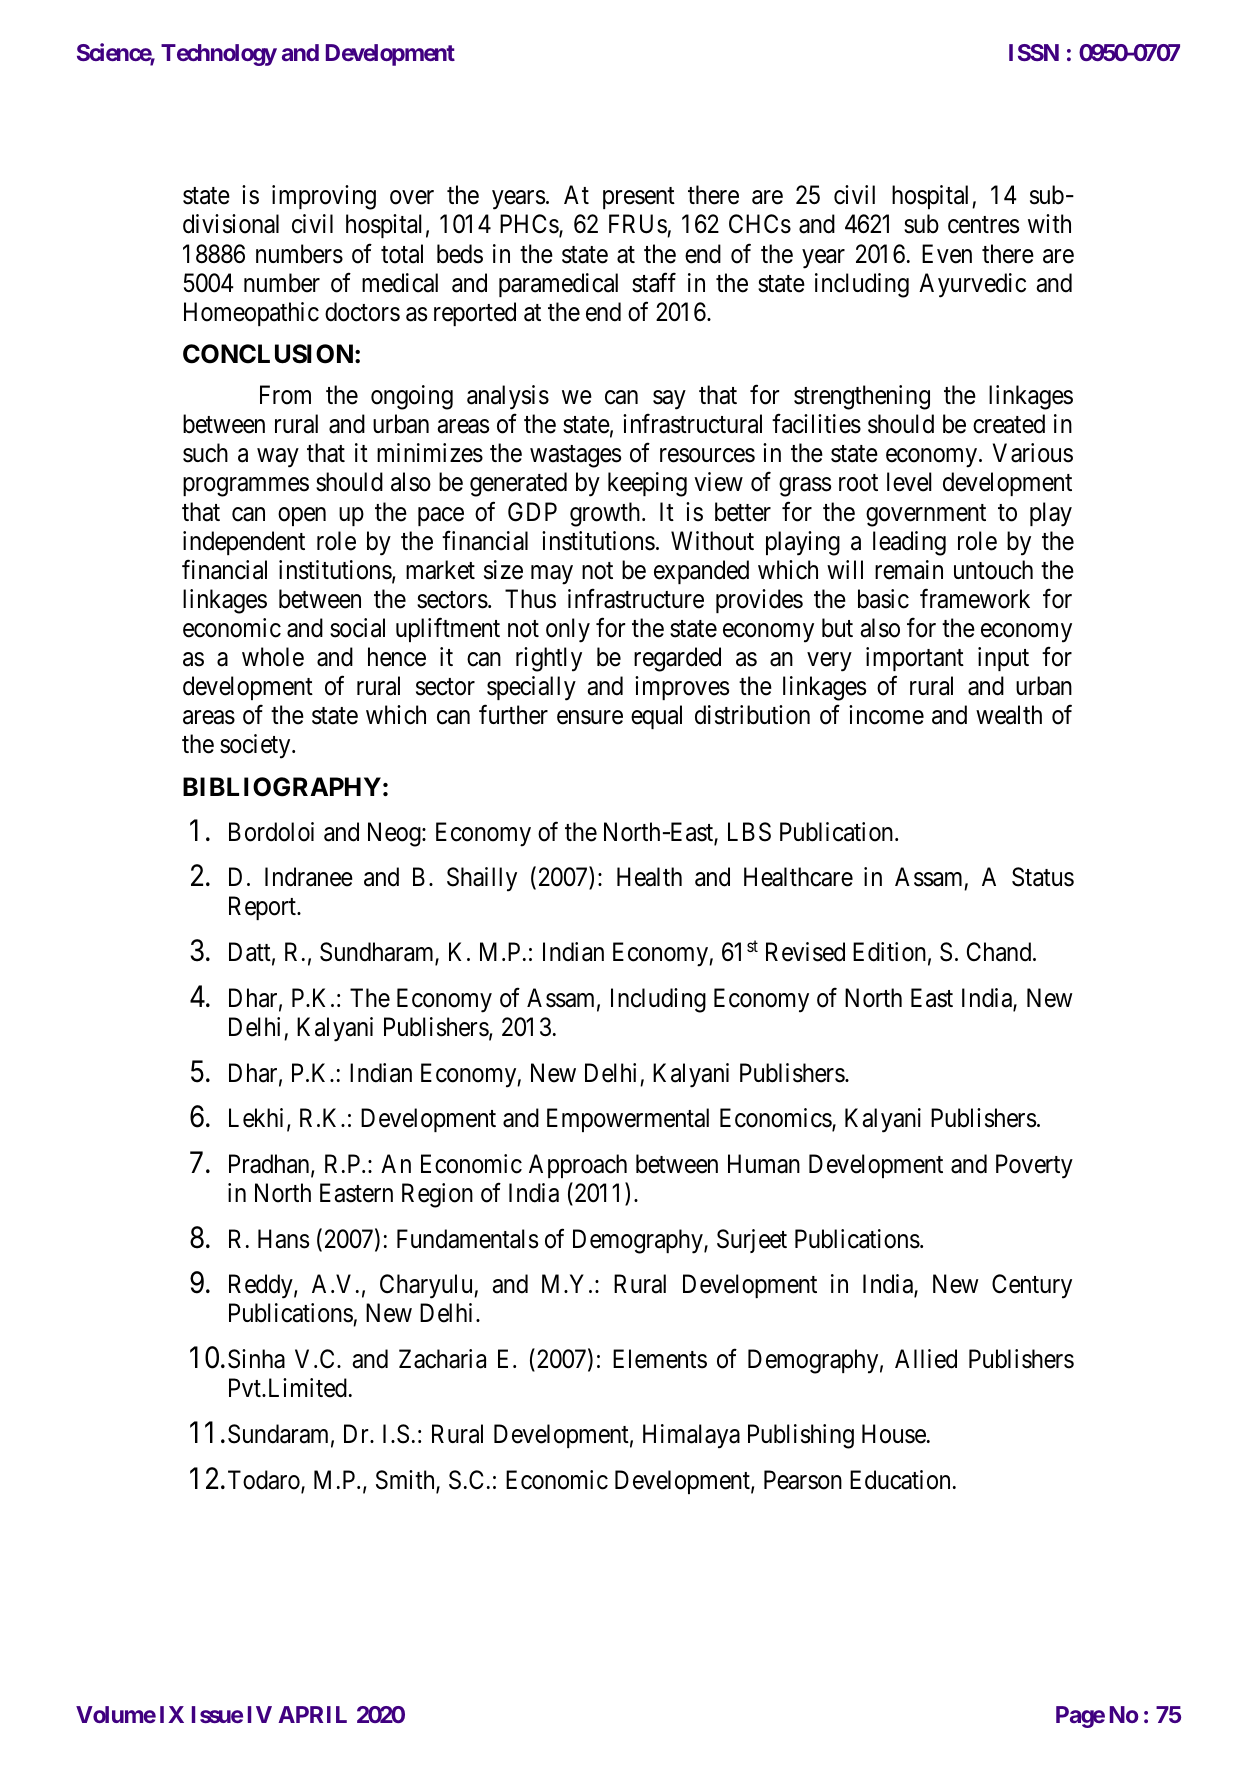 The width and height of the screenshot is (1255, 1774). Describe the element at coordinates (578, 1166) in the screenshot. I see `Approach` at that location.
